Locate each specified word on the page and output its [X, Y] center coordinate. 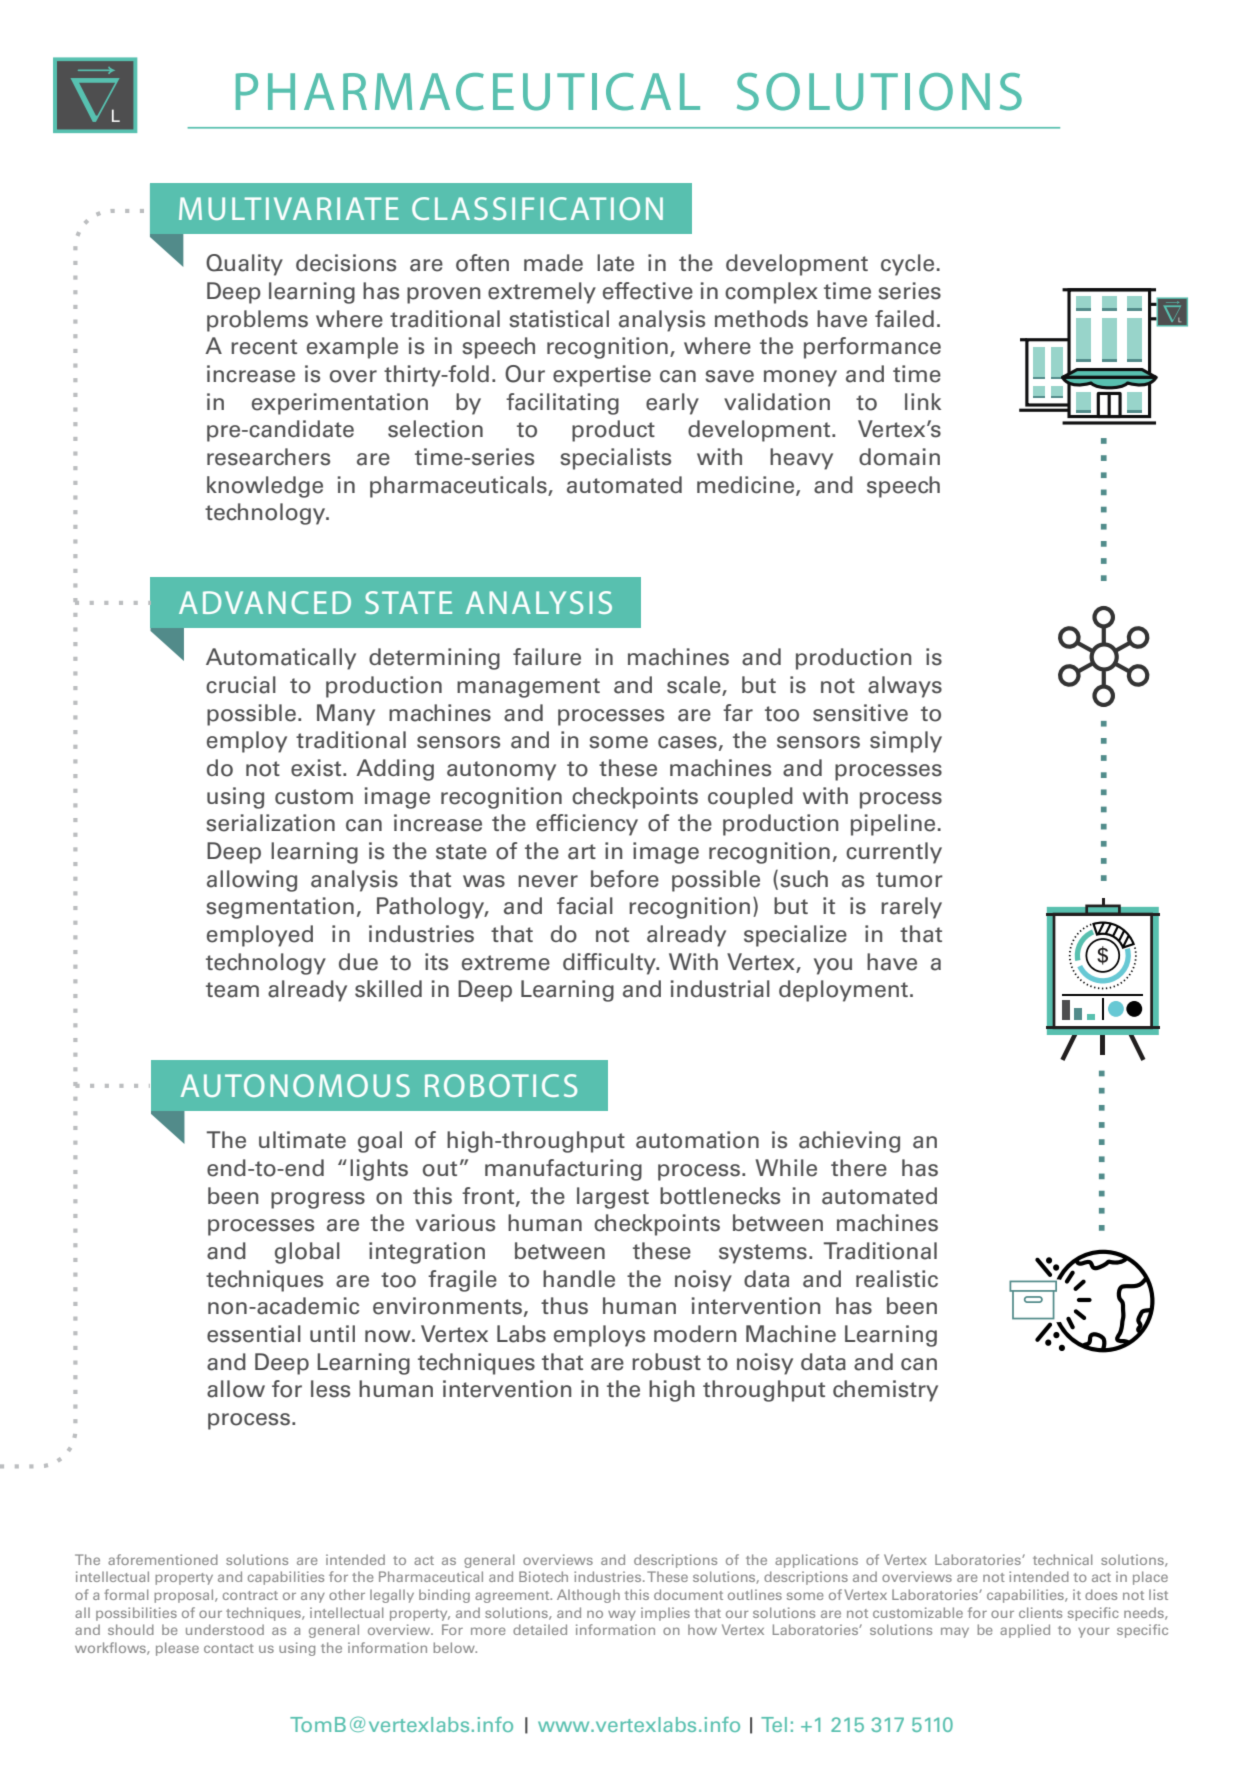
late [615, 263]
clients [1040, 1612]
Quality [244, 265]
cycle [907, 265]
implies [665, 1614]
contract [250, 1595]
